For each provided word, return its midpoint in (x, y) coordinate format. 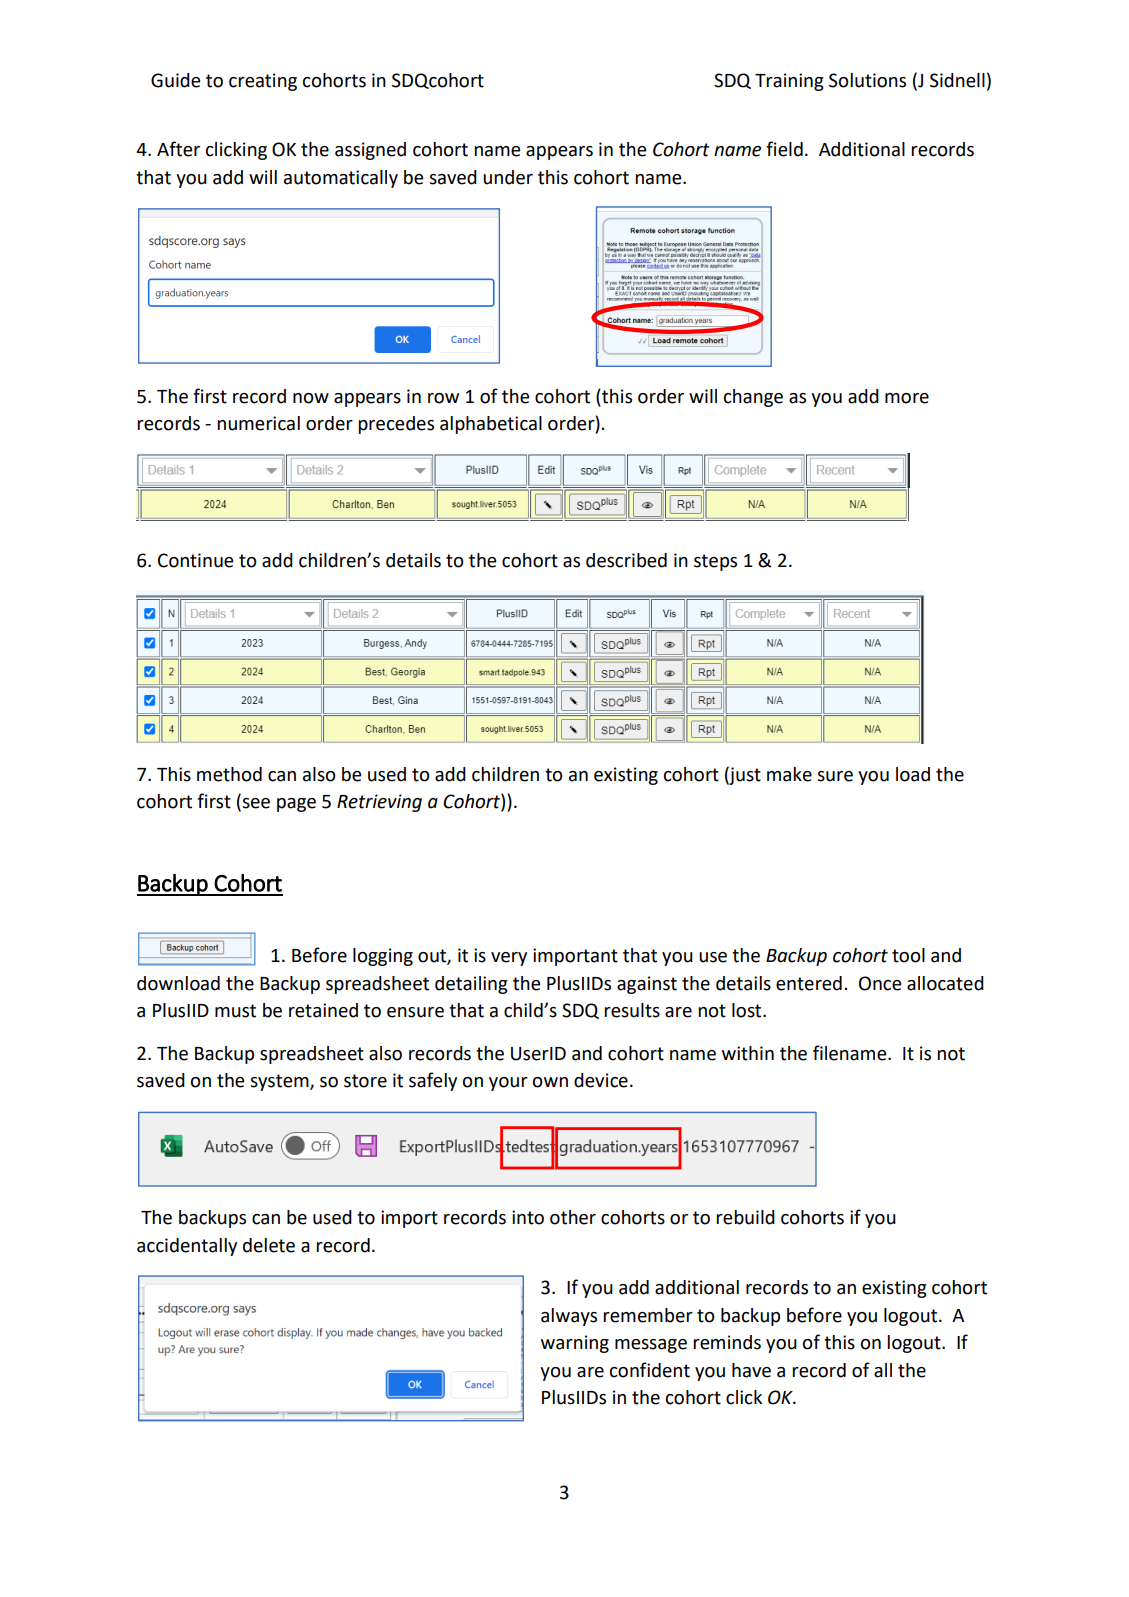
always (569, 1317)
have (751, 1370)
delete (269, 1245)
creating (263, 82)
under (508, 177)
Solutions (867, 80)
